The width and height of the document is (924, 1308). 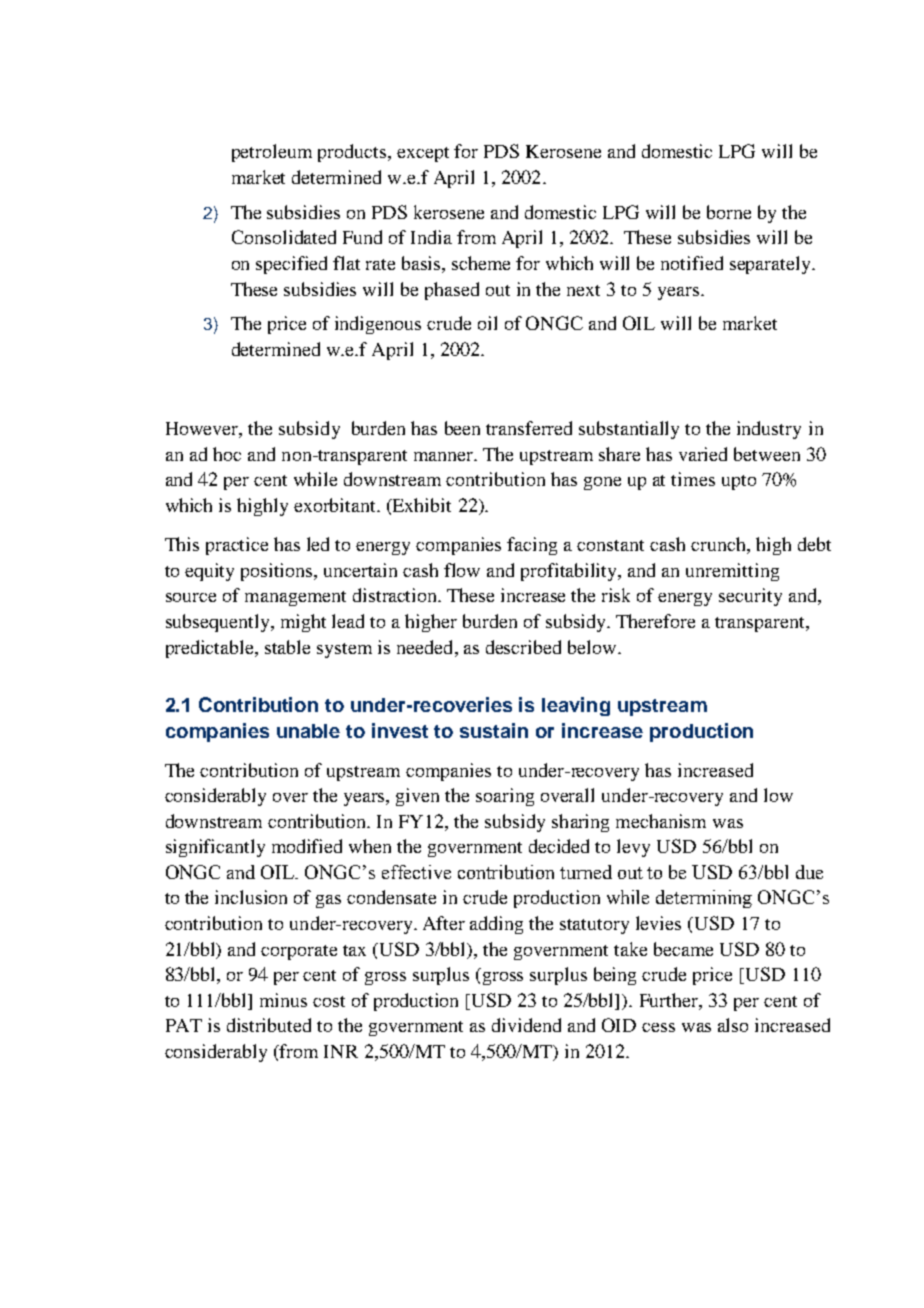 What do you see at coordinates (227, 454) in the document?
I see `hoc` at bounding box center [227, 454].
